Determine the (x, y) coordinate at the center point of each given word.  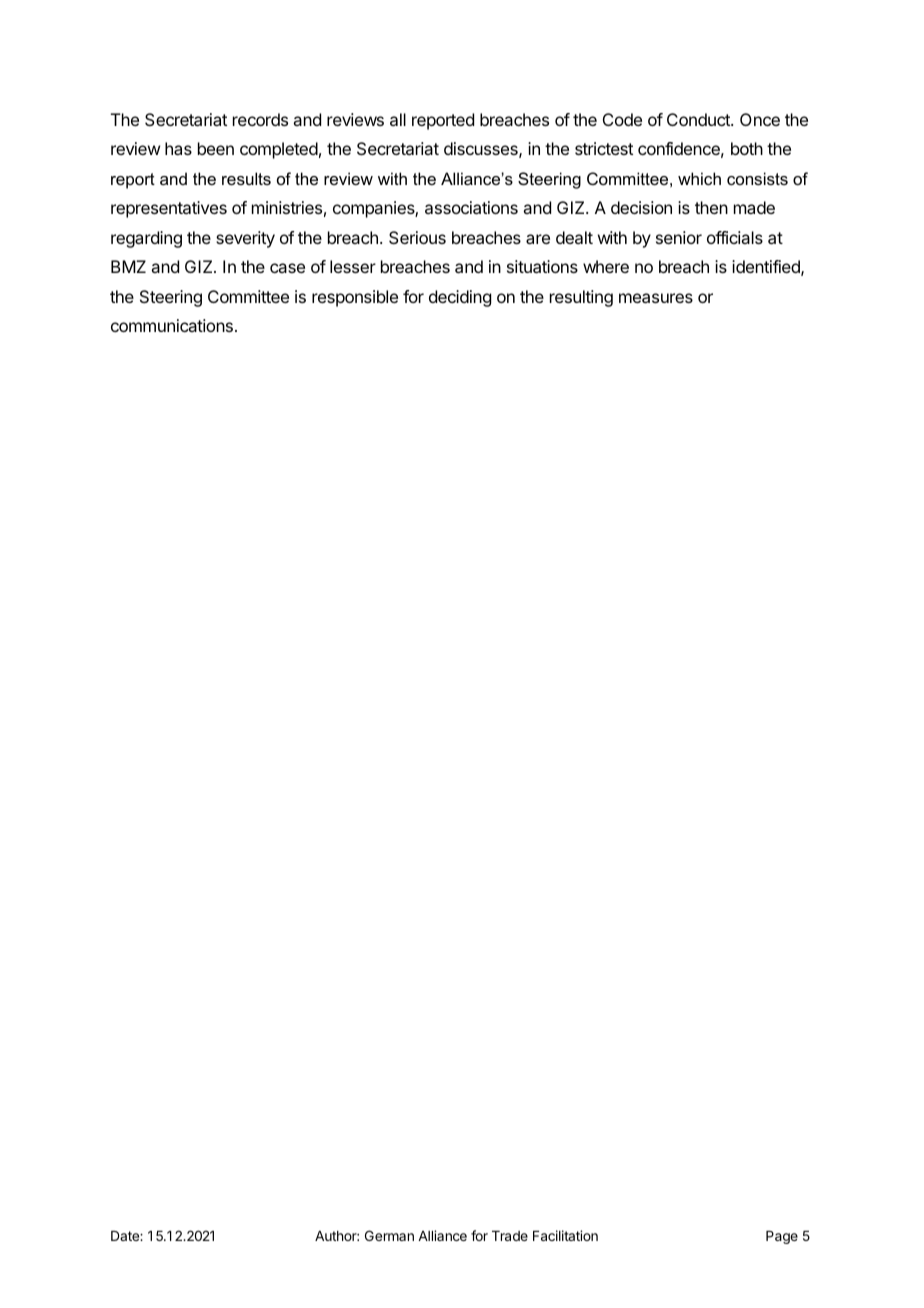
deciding (460, 298)
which (699, 178)
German (389, 1235)
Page (782, 1237)
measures (656, 298)
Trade (510, 1236)
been (216, 148)
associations (471, 207)
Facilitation (565, 1235)
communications (172, 325)
